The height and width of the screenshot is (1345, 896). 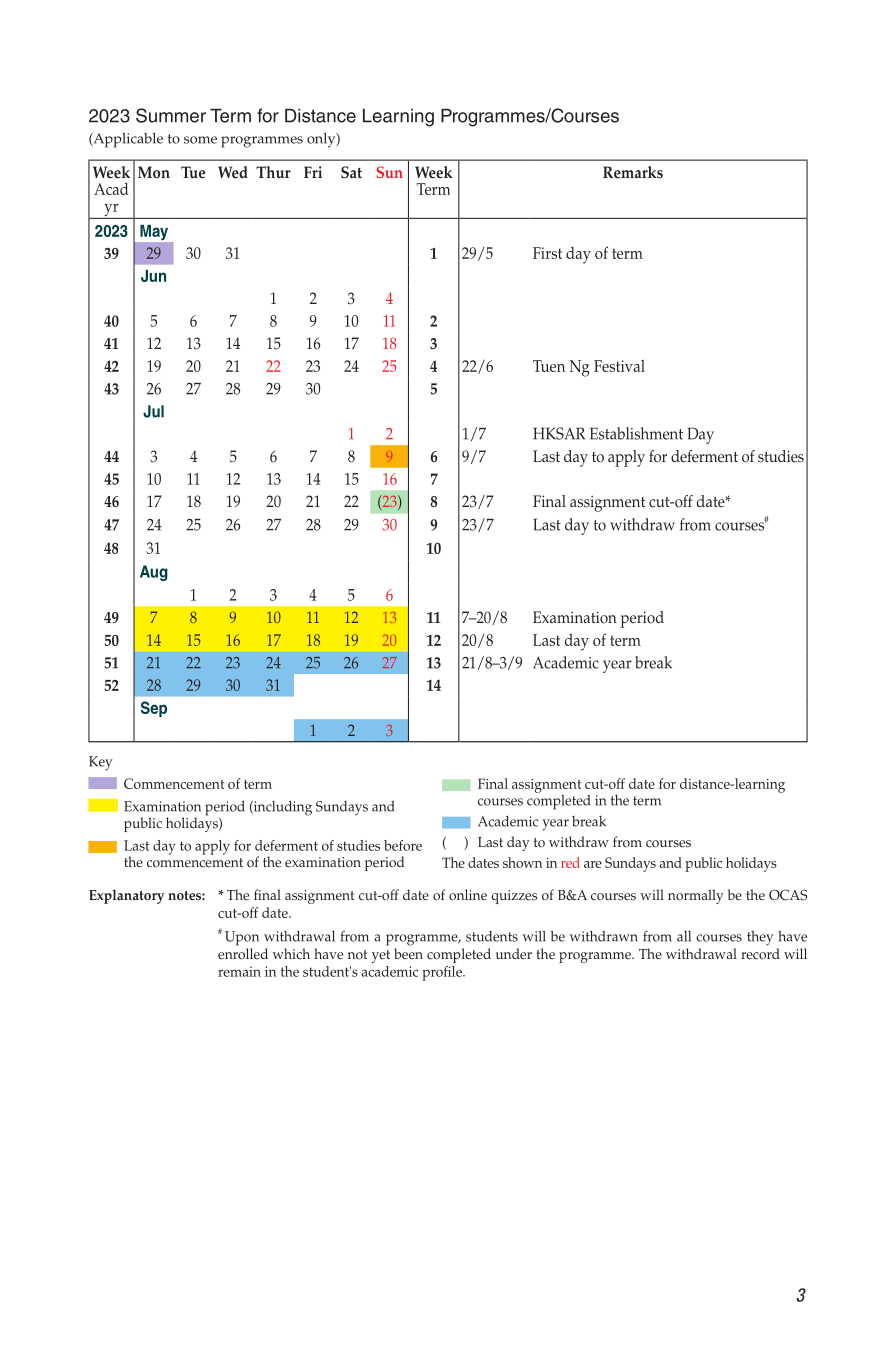 What do you see at coordinates (351, 172) in the screenshot?
I see `Sat` at bounding box center [351, 172].
